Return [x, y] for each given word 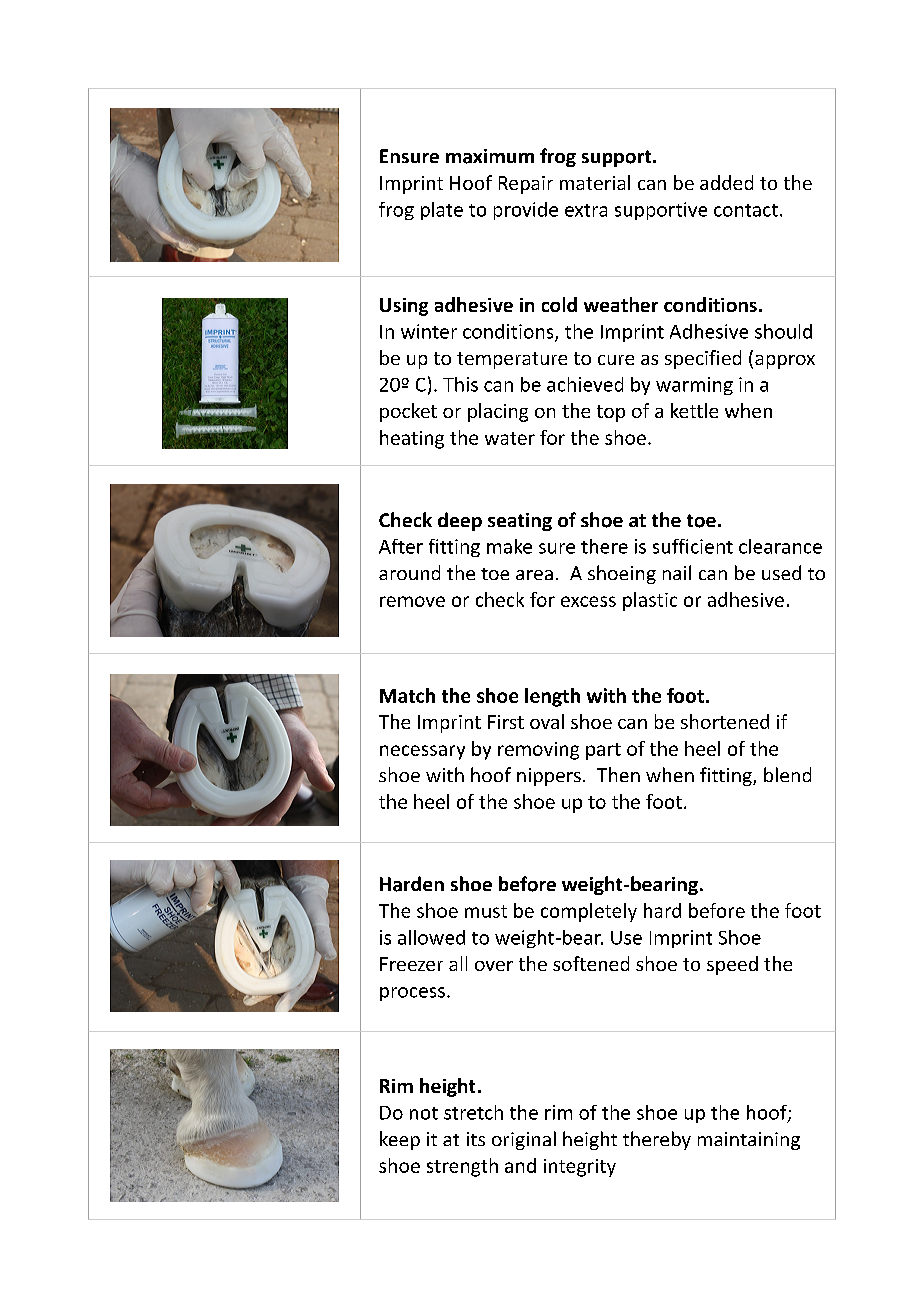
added [726, 182]
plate [442, 211]
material [595, 182]
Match [407, 695]
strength [462, 1167]
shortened [725, 721]
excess [588, 601]
